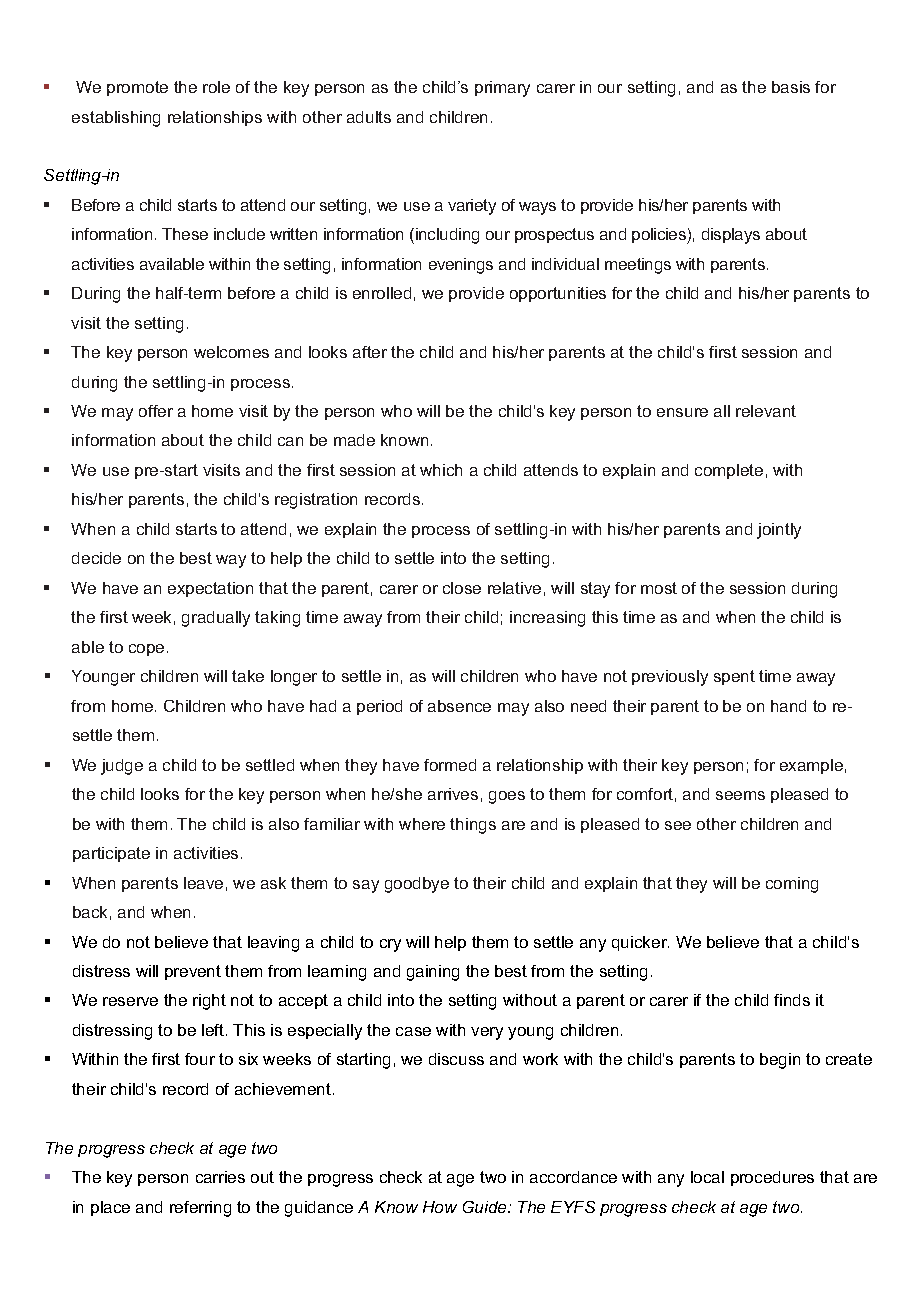  I want to click on primary, so click(502, 89).
